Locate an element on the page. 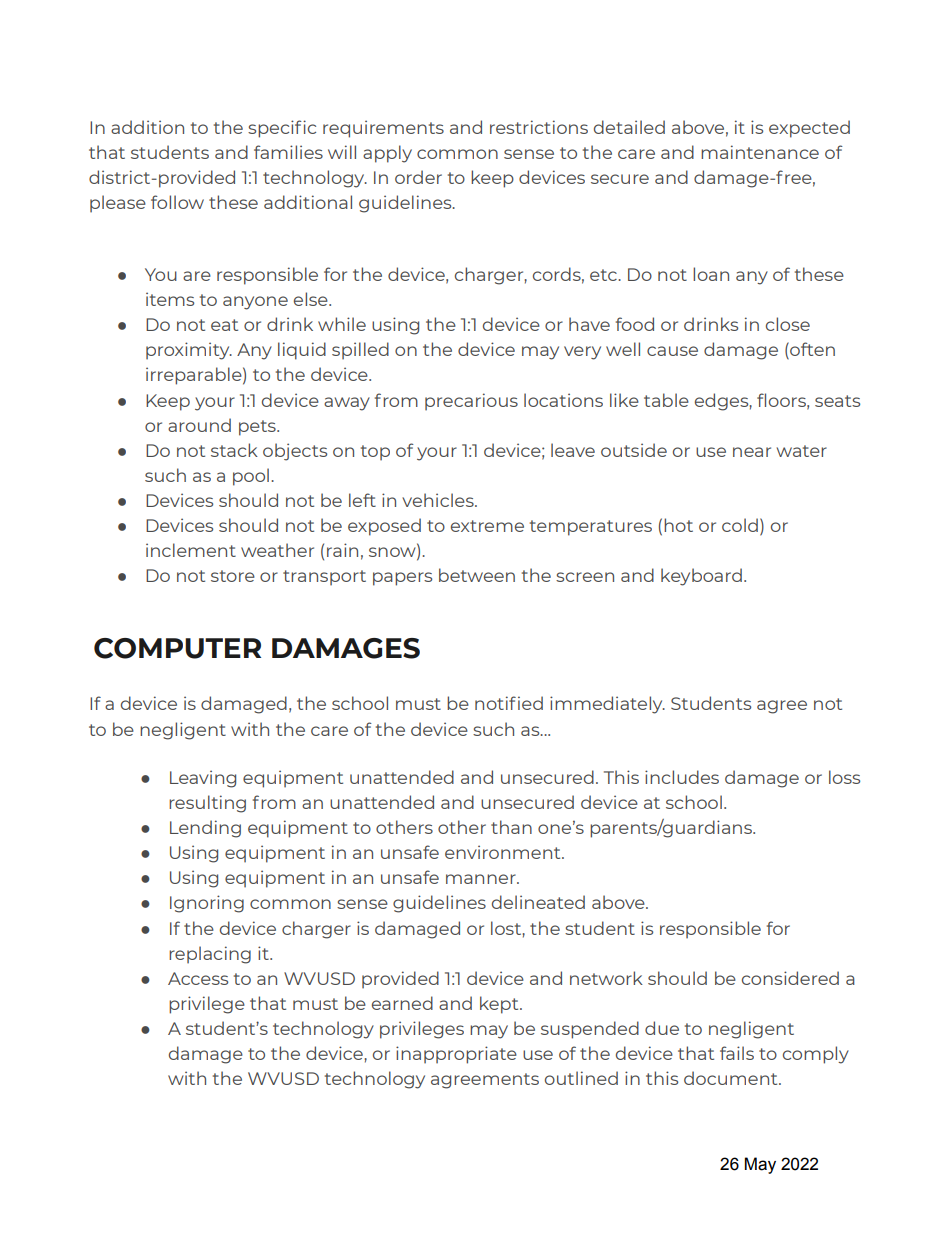  seats is located at coordinates (837, 401).
